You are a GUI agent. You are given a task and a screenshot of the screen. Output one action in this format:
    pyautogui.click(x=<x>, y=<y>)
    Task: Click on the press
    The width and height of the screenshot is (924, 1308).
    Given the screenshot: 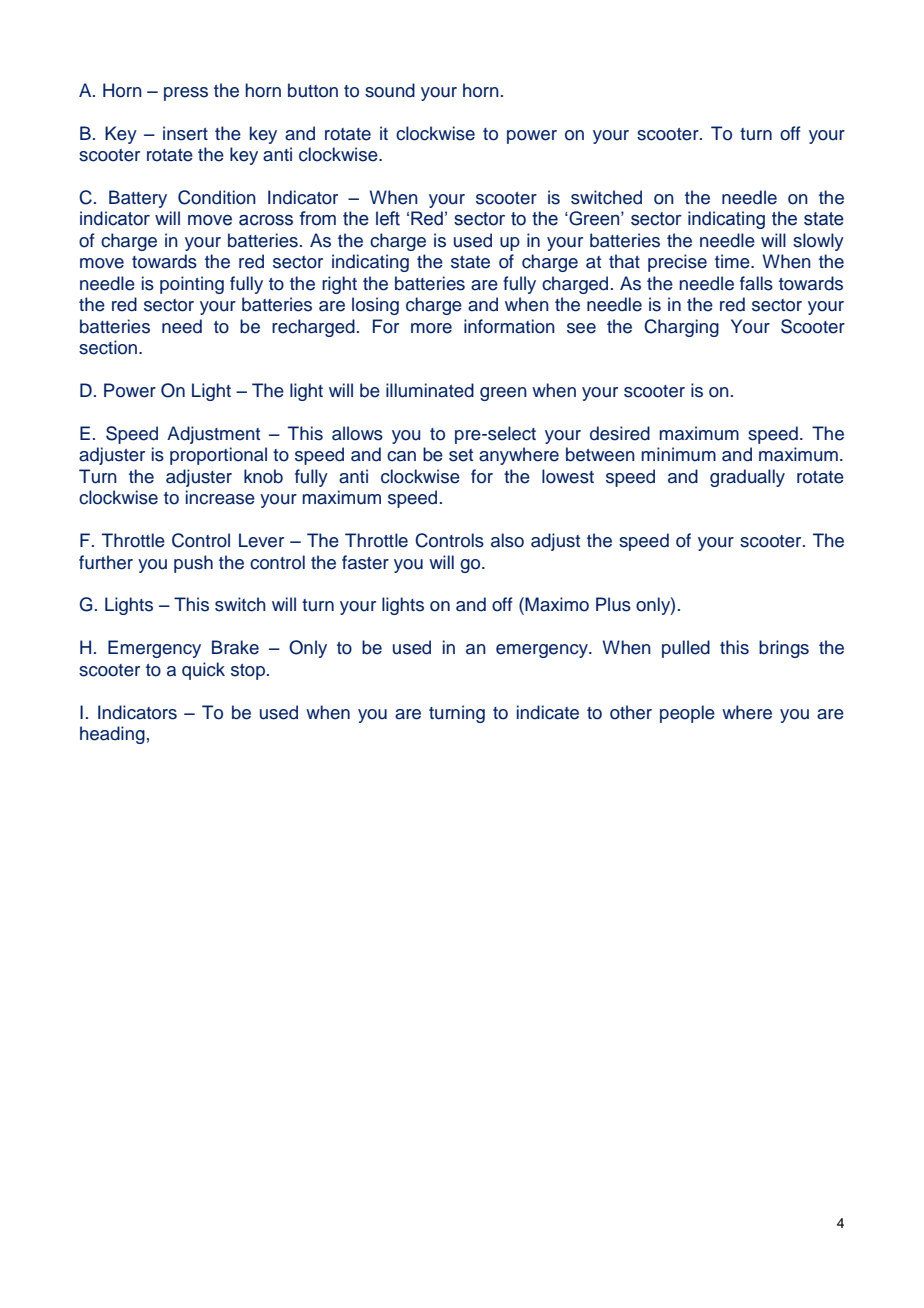 What is the action you would take?
    pyautogui.click(x=186, y=94)
